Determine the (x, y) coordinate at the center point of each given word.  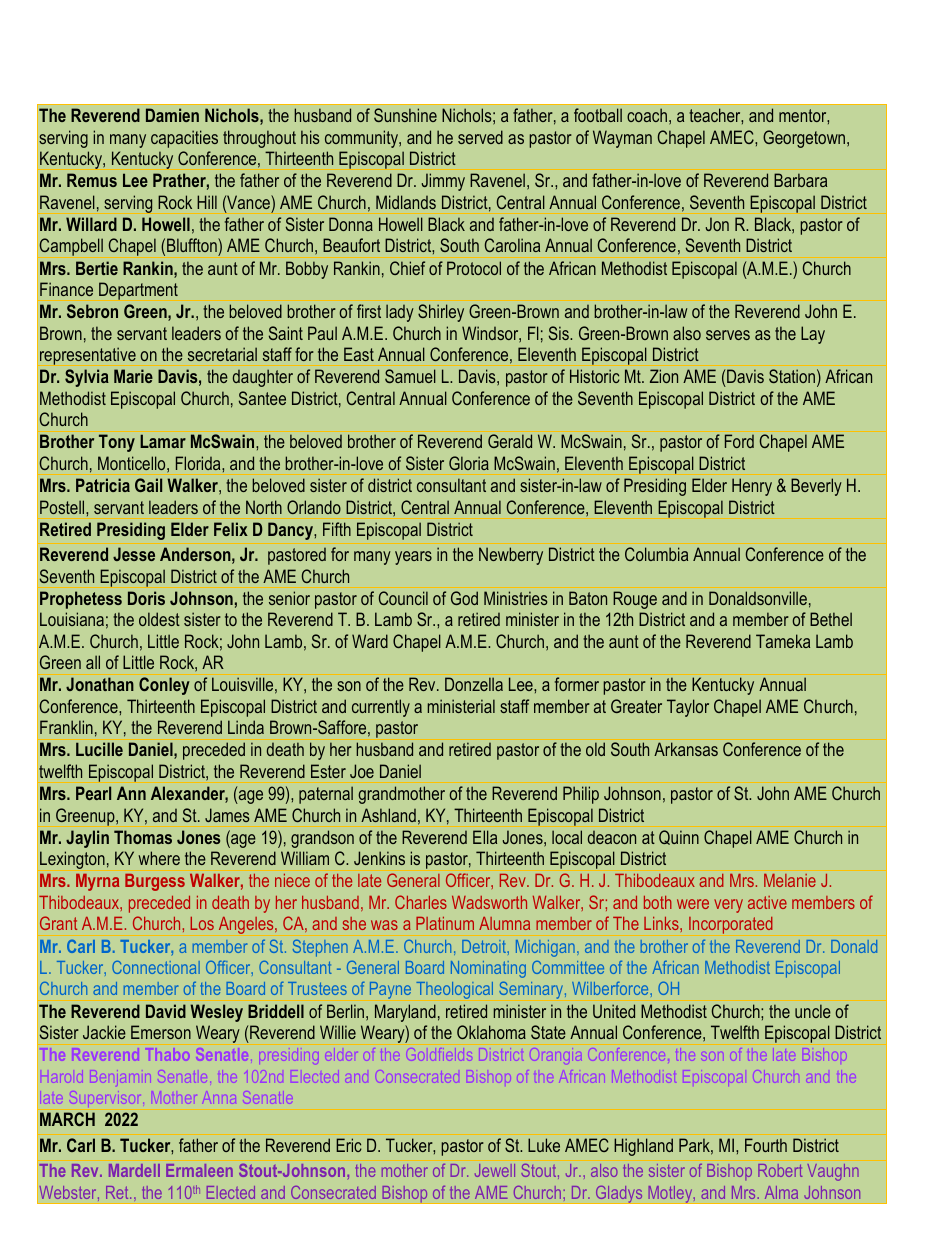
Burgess (155, 882)
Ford (739, 441)
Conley (164, 686)
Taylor (688, 708)
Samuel (410, 376)
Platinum (445, 923)
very (728, 906)
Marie (133, 376)
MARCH (67, 1119)
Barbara (800, 180)
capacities (184, 139)
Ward (370, 641)
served (480, 137)
